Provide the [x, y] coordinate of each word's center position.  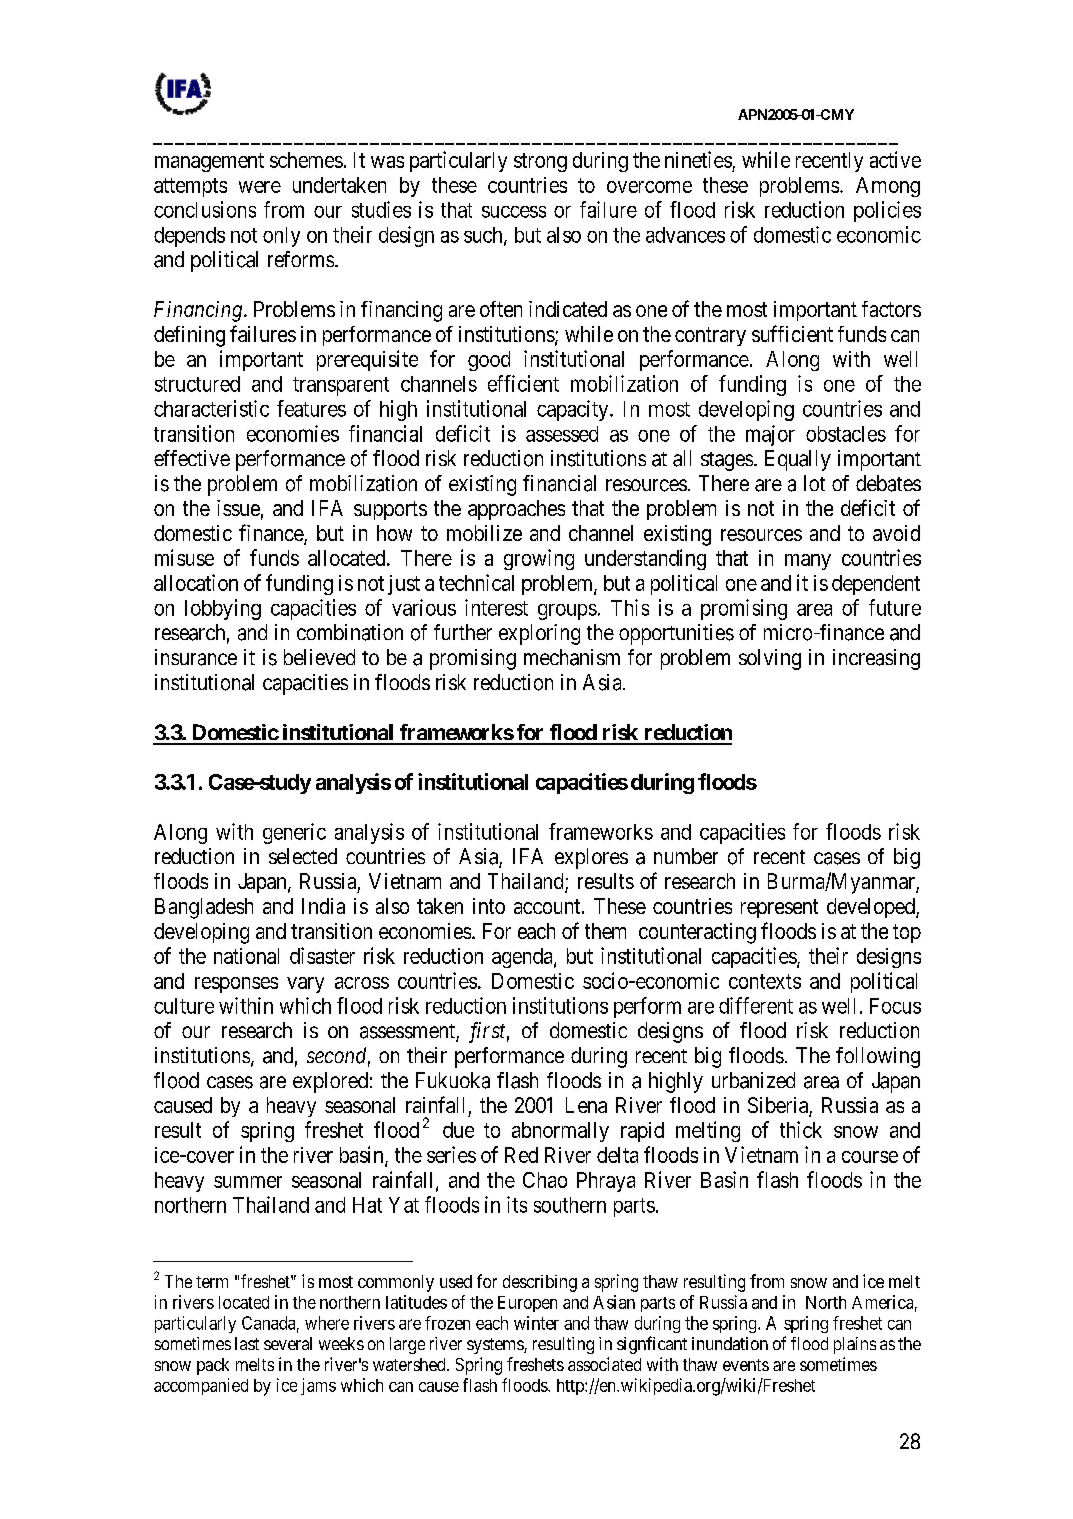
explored [330, 1082]
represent [779, 908]
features [311, 408]
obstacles [846, 434]
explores [591, 858]
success [514, 212]
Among [888, 187]
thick [801, 1129]
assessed [562, 434]
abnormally [560, 1132]
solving [770, 659]
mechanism [572, 657]
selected [303, 856]
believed [319, 657]
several [288, 1343]
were [260, 187]
